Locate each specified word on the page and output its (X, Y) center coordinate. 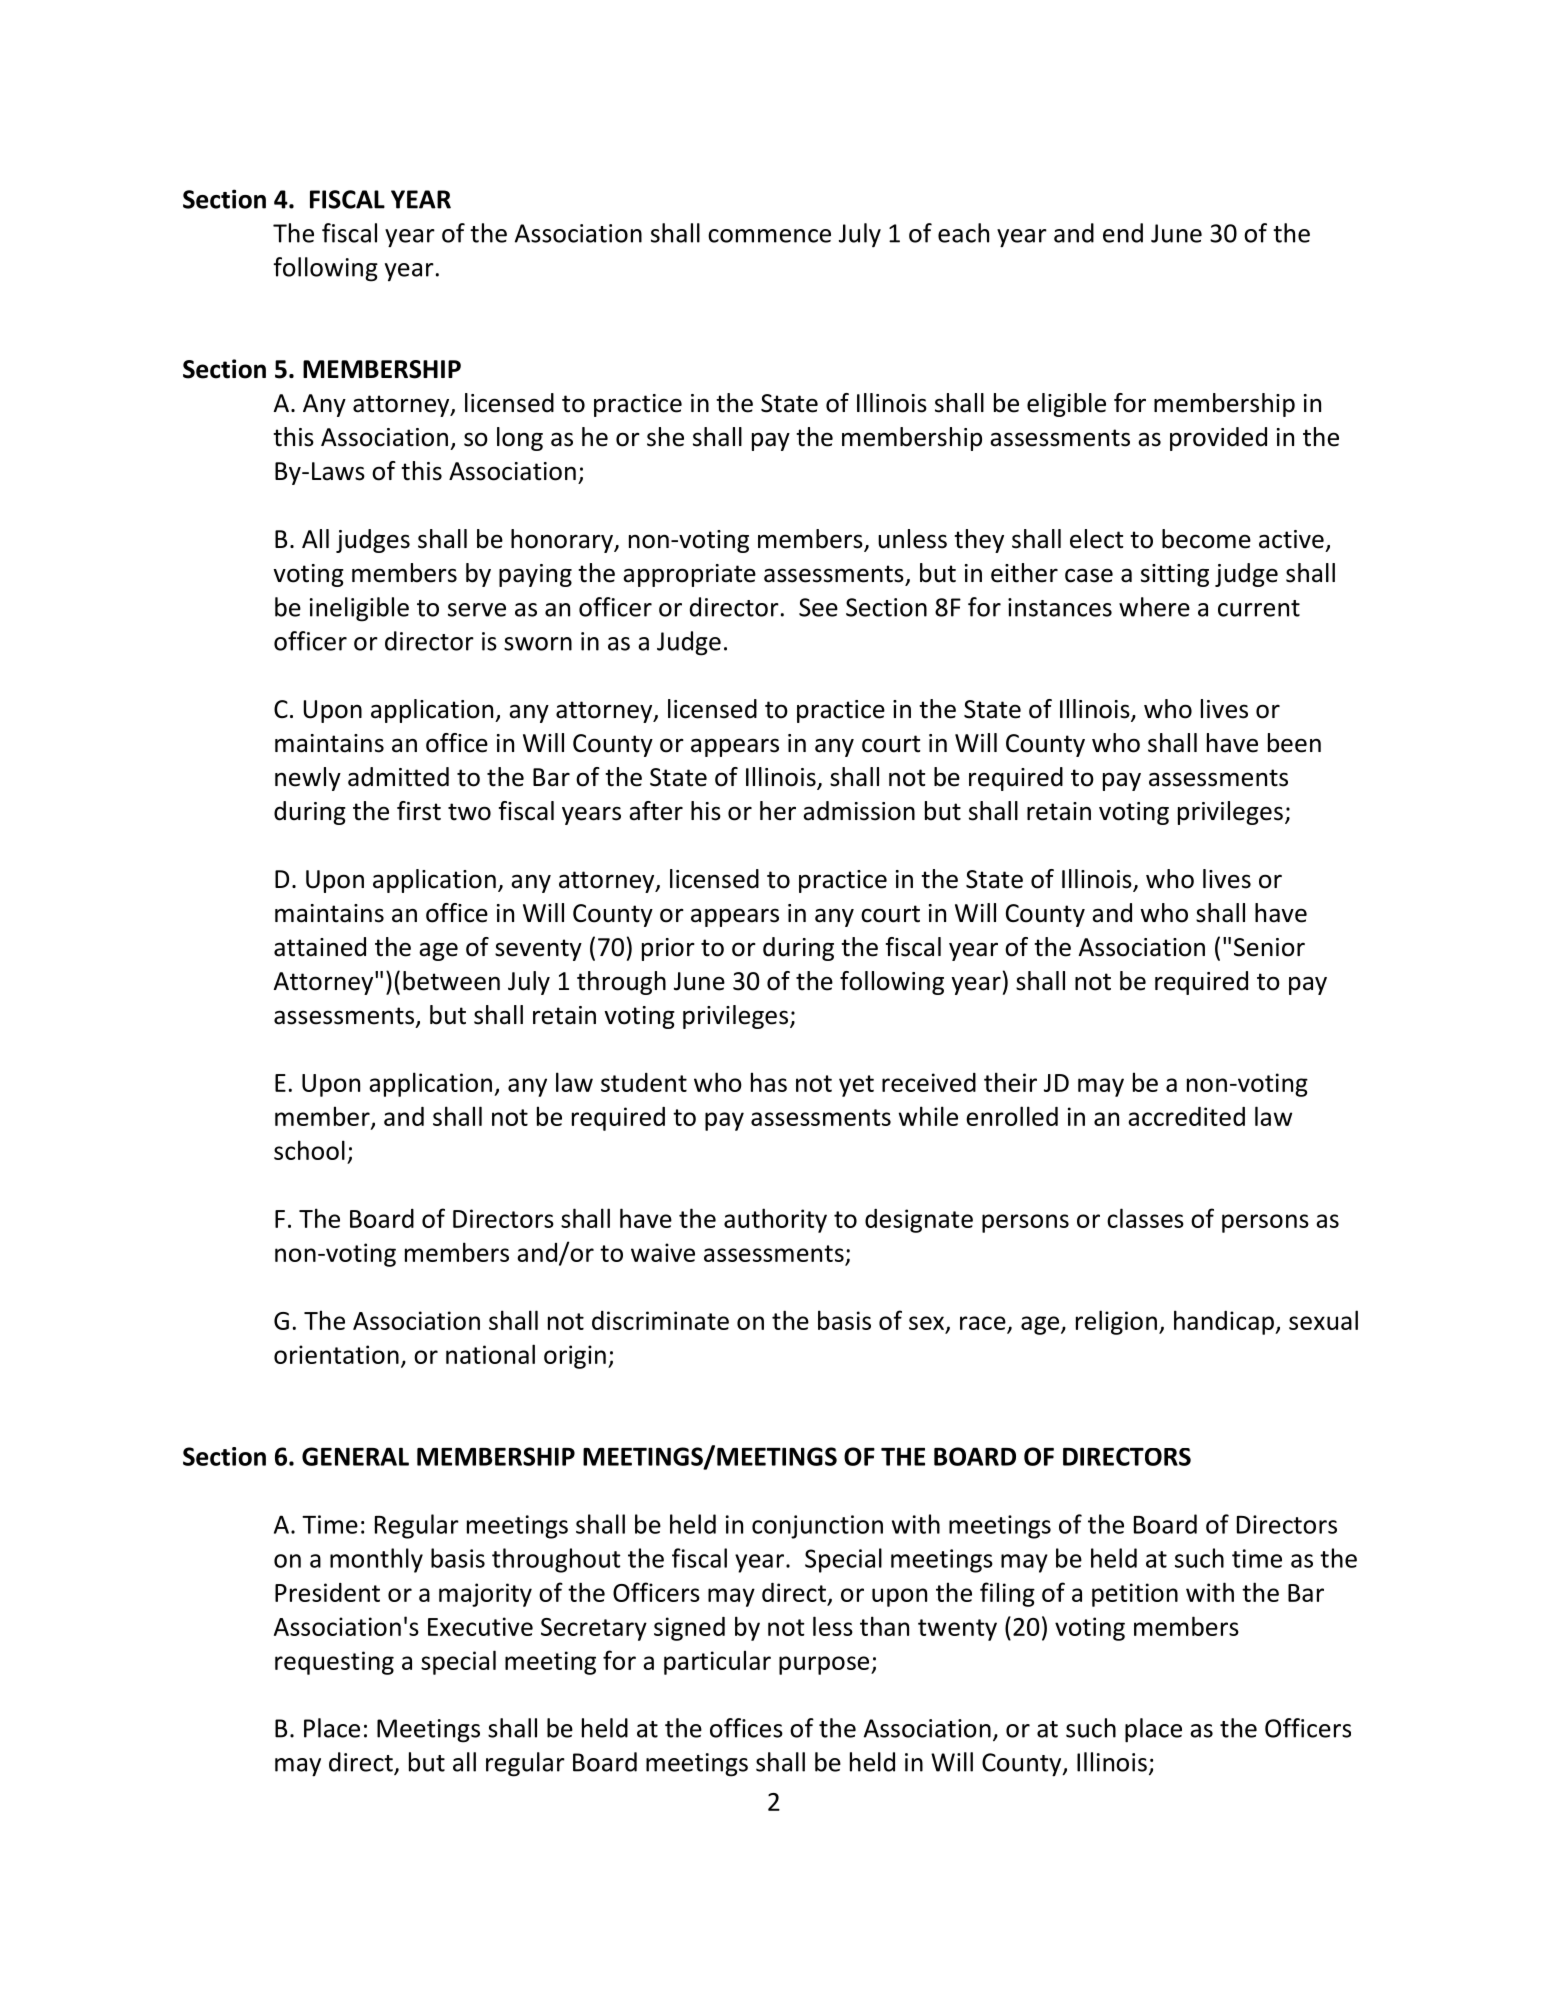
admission (859, 811)
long (520, 439)
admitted (398, 777)
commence (769, 236)
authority (775, 1220)
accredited (1186, 1116)
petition (1135, 1595)
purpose (825, 1665)
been (1294, 743)
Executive (480, 1626)
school (309, 1150)
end (1123, 233)
